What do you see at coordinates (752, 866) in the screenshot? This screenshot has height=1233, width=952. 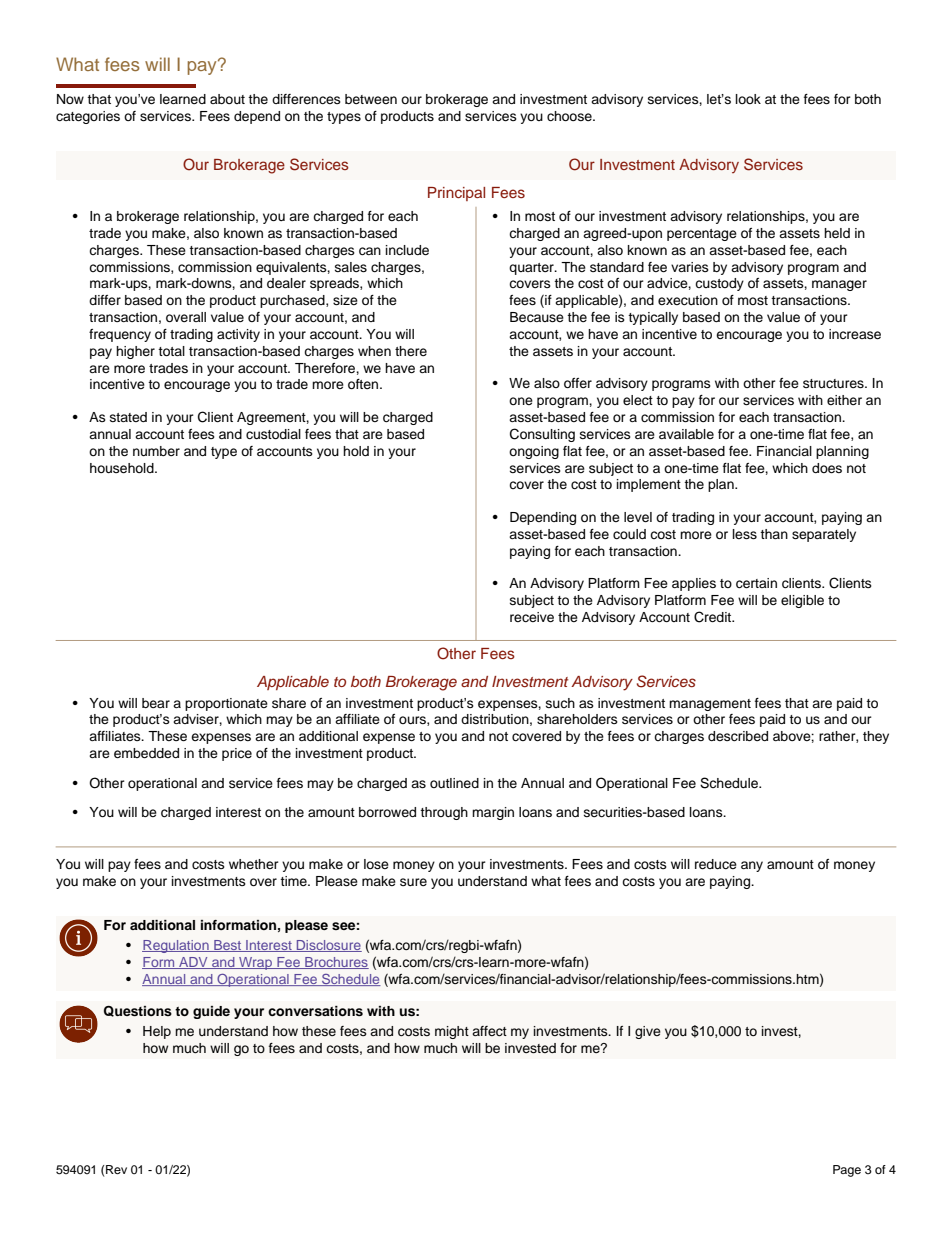 I see `any` at bounding box center [752, 866].
